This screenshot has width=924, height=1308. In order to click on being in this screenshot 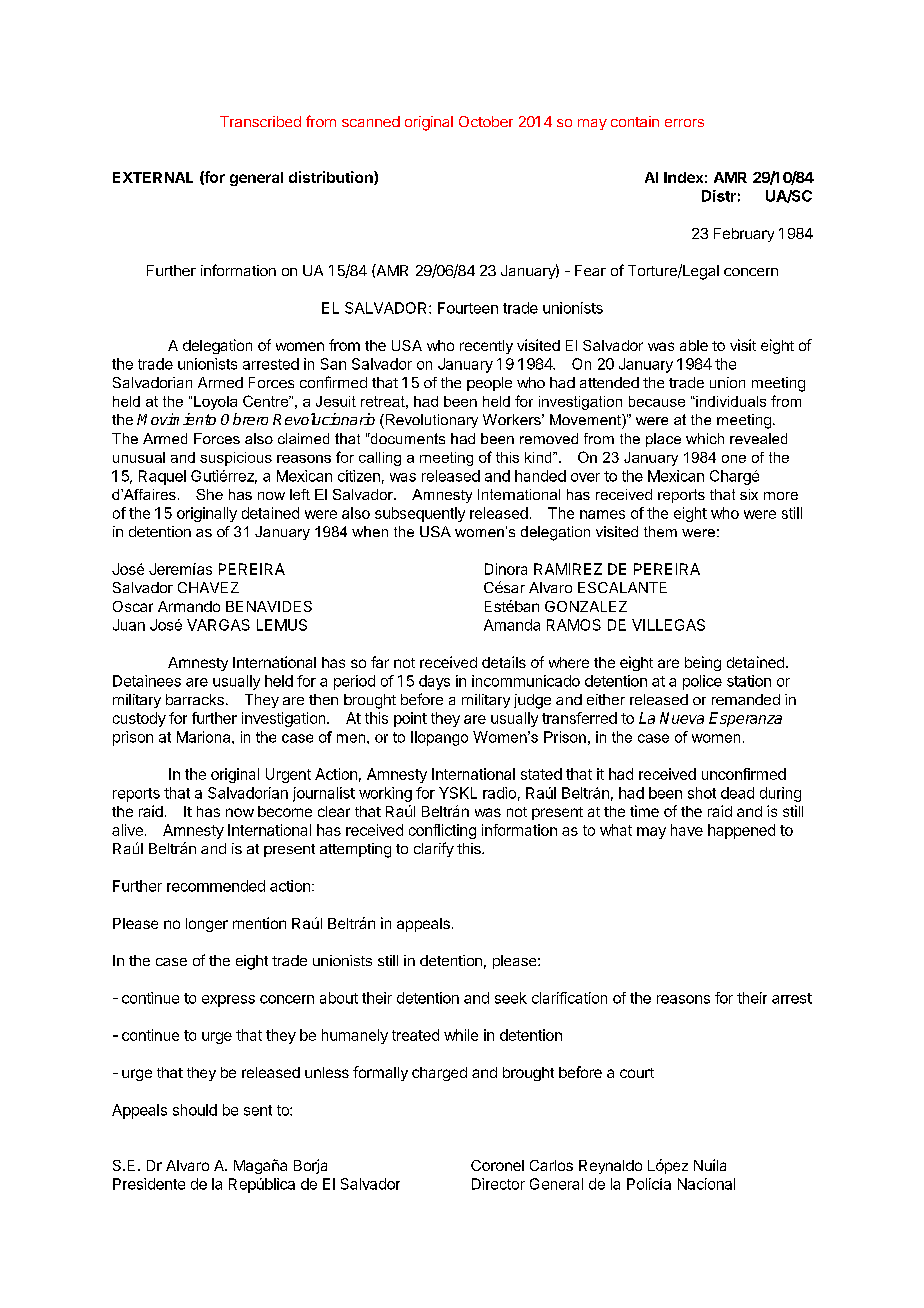, I will do `click(703, 663)`.
